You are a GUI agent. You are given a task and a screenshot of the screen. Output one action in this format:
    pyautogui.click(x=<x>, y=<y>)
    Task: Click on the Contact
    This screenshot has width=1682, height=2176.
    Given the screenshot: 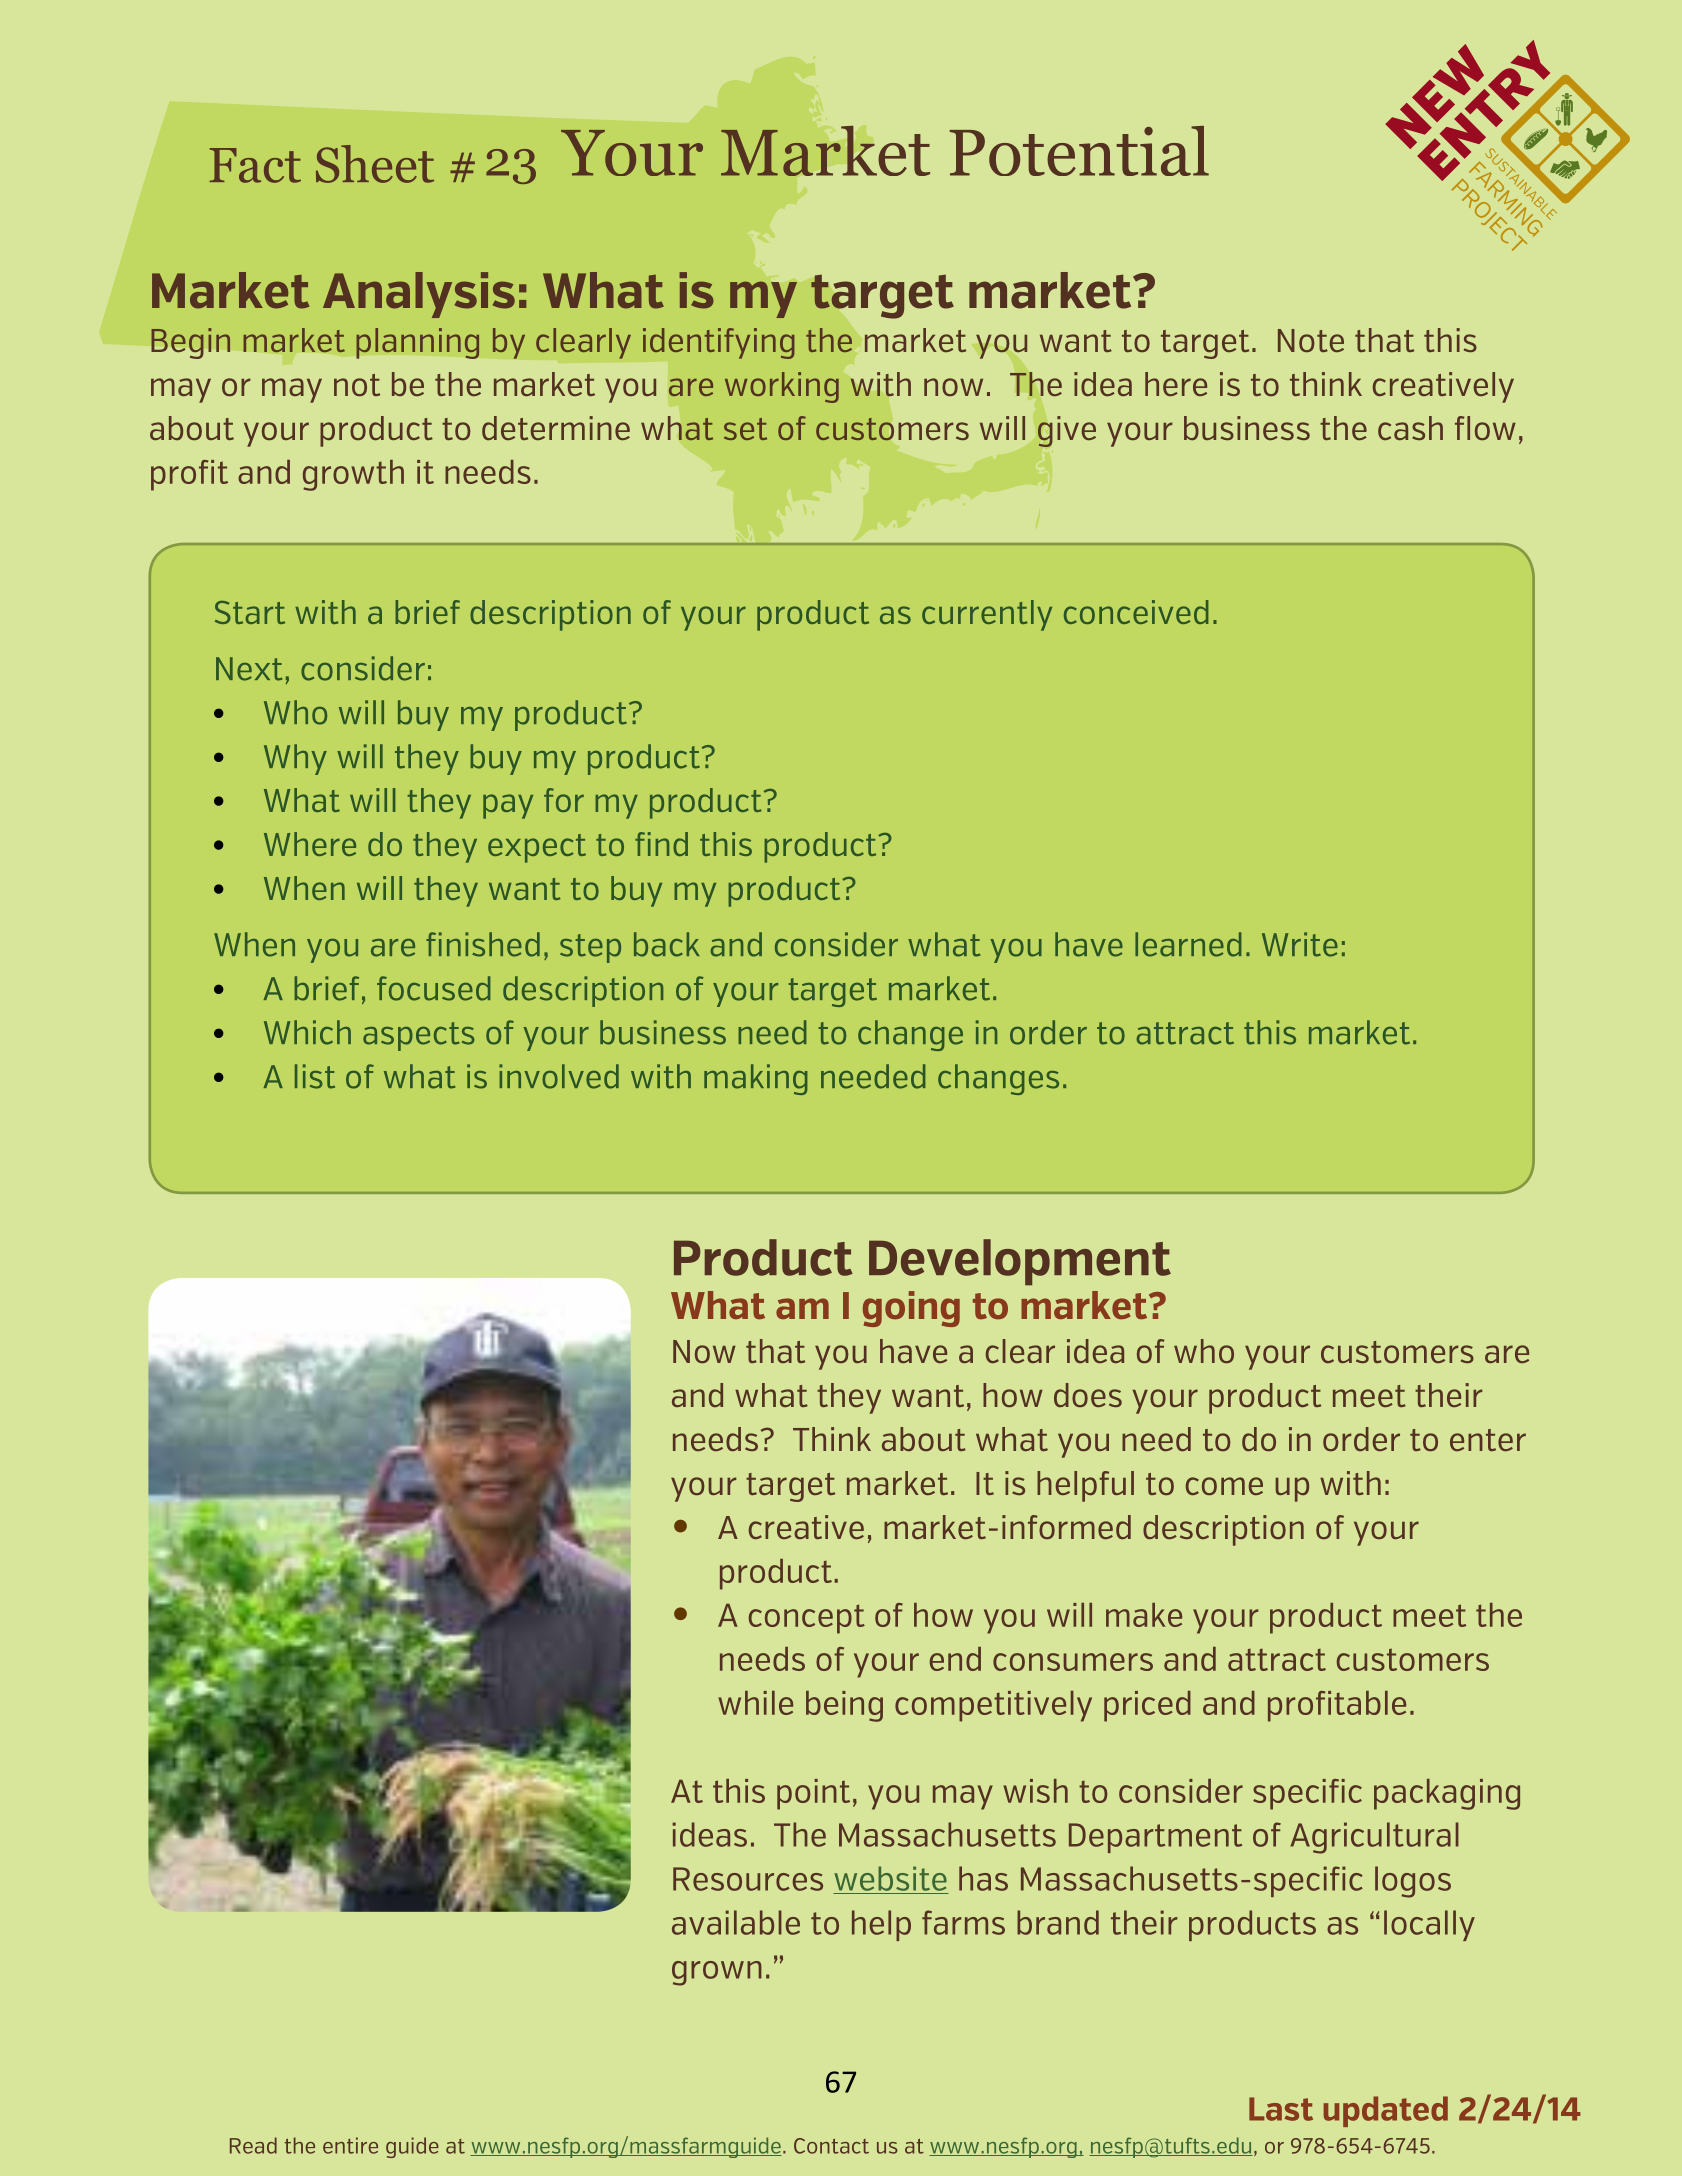 What is the action you would take?
    pyautogui.click(x=831, y=2146)
